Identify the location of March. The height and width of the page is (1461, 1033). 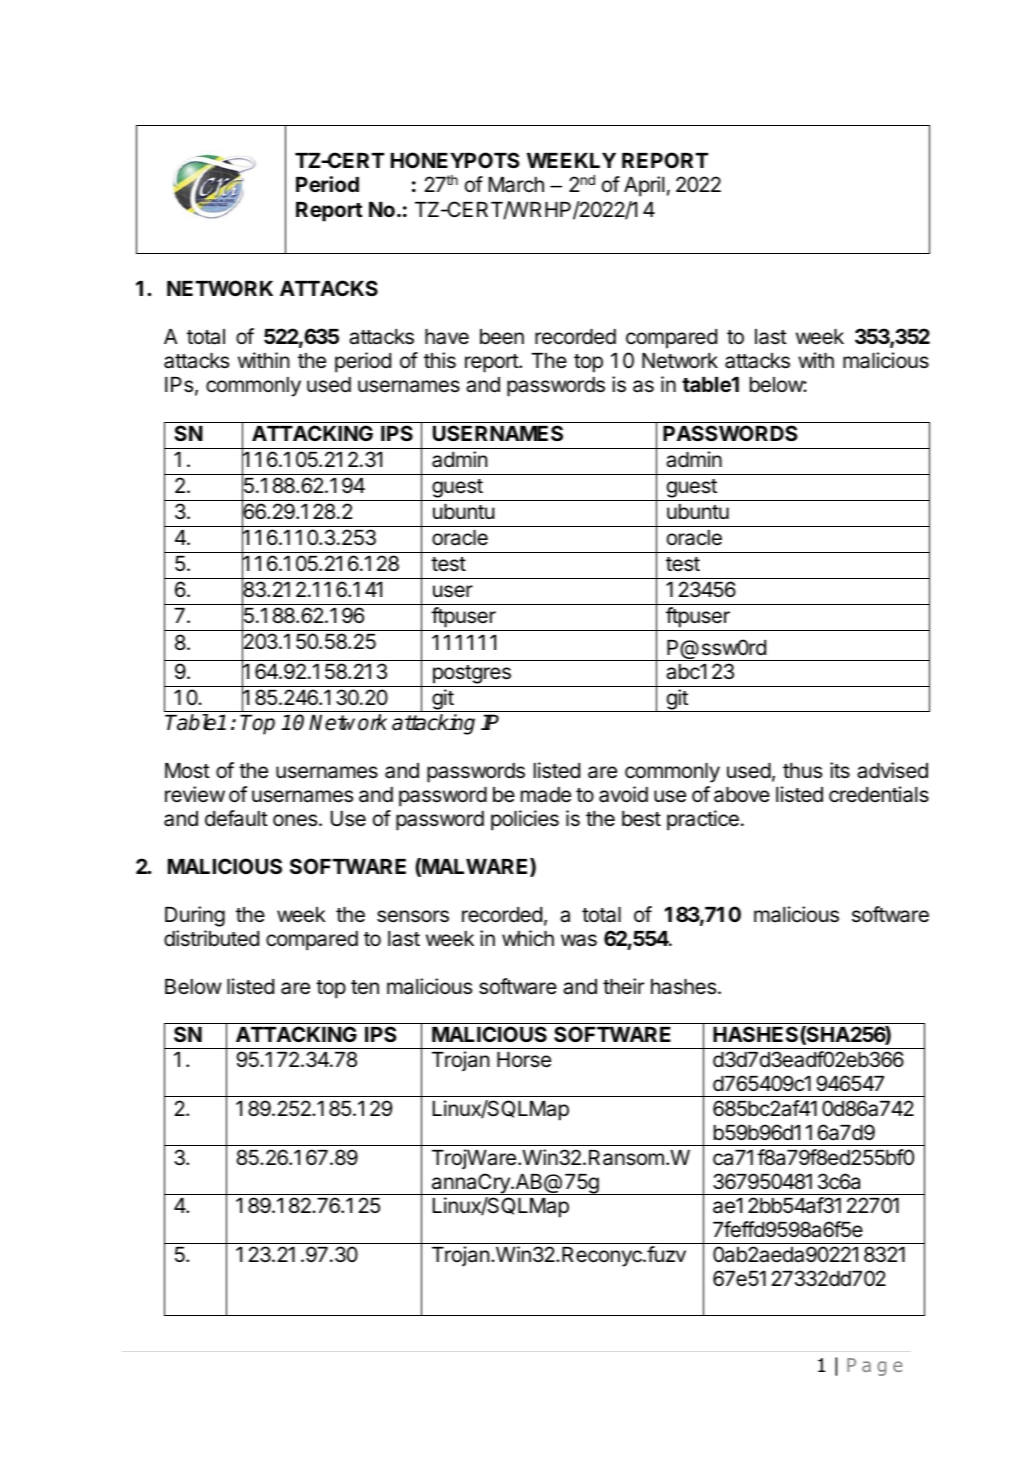
(516, 185).
